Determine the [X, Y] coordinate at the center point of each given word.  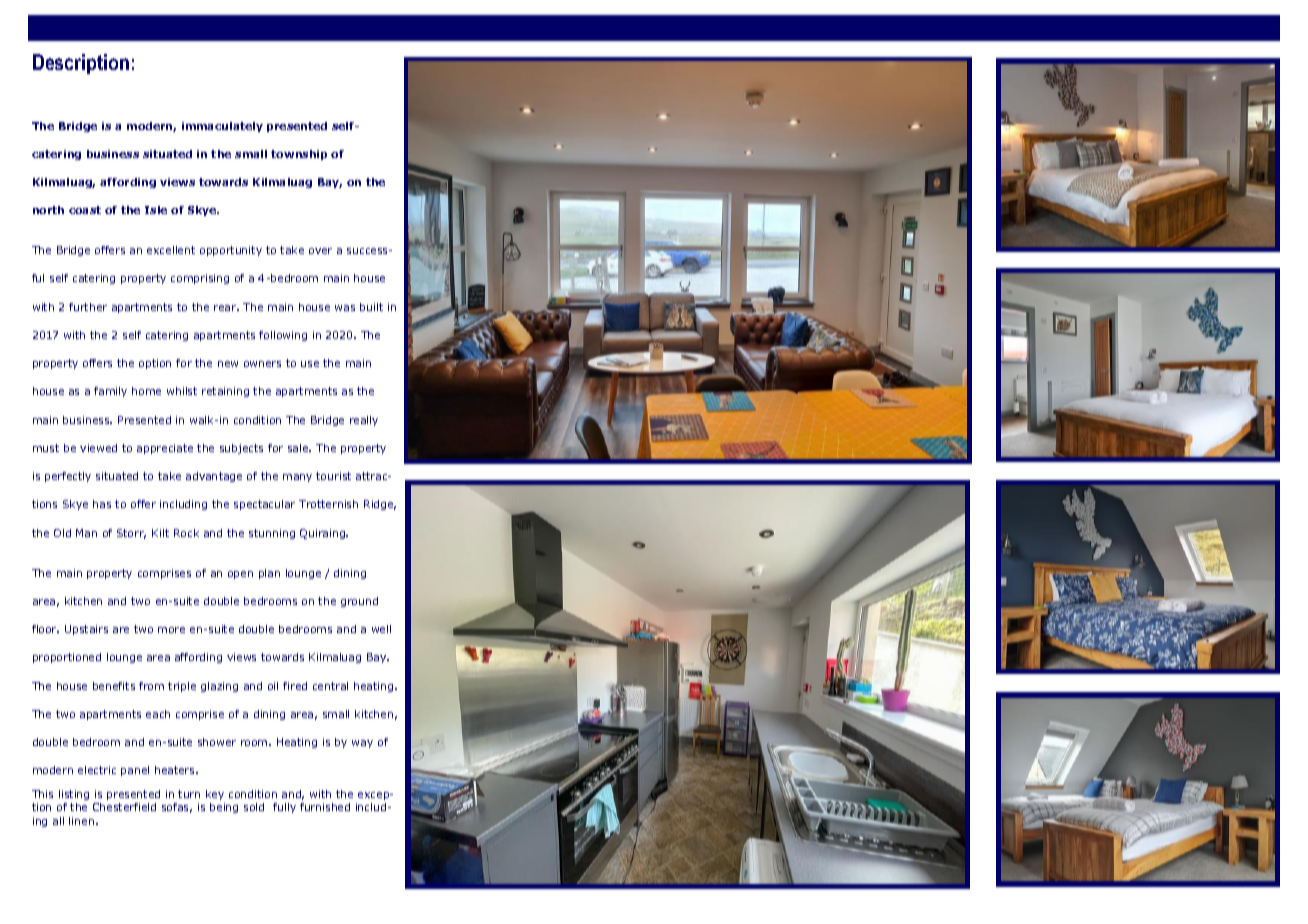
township [299, 155]
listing [74, 795]
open [240, 575]
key [215, 795]
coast [85, 210]
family [110, 392]
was [345, 308]
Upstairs [86, 630]
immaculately [222, 127]
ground [359, 602]
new [228, 364]
